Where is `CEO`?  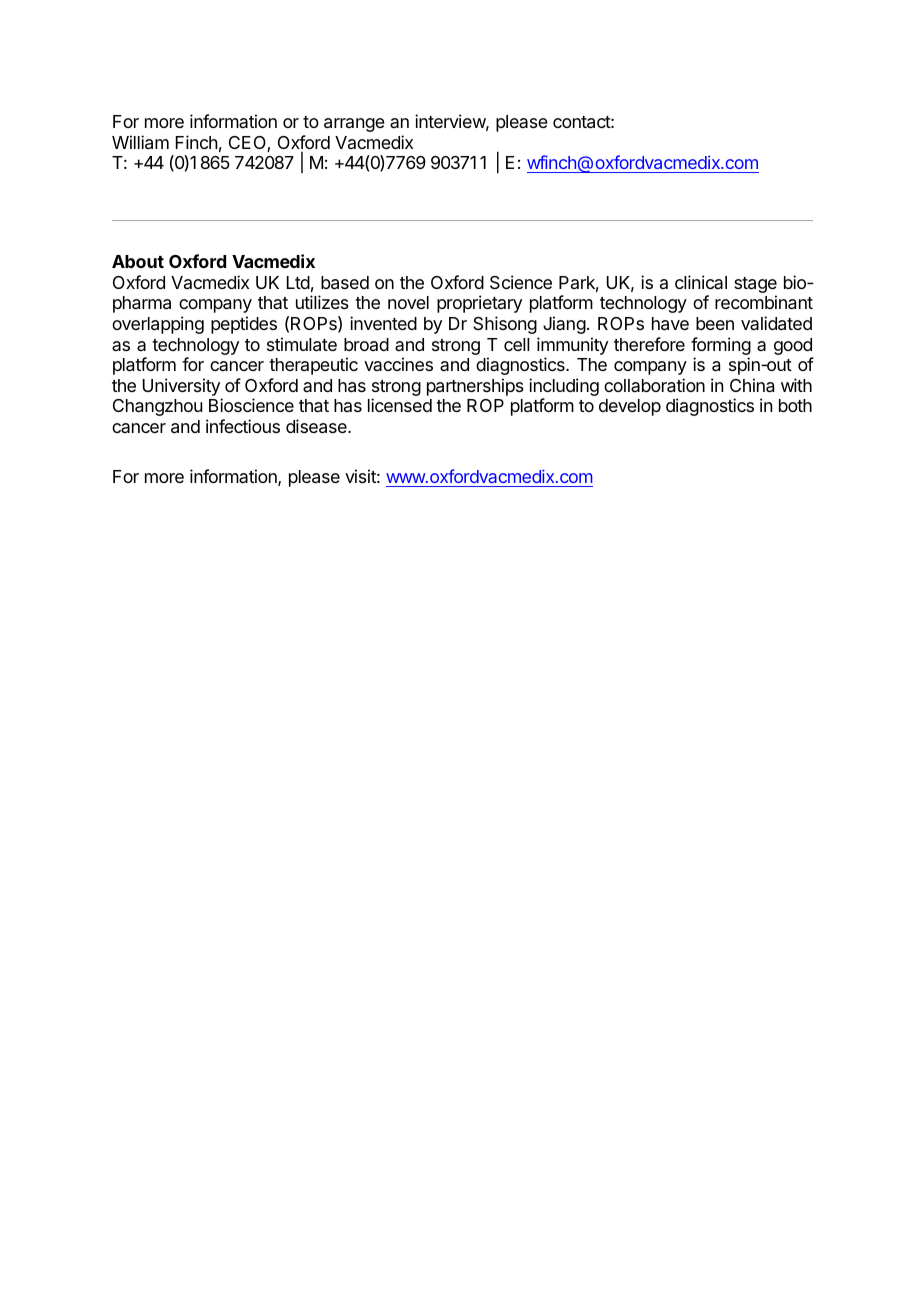
CEO is located at coordinates (248, 144).
